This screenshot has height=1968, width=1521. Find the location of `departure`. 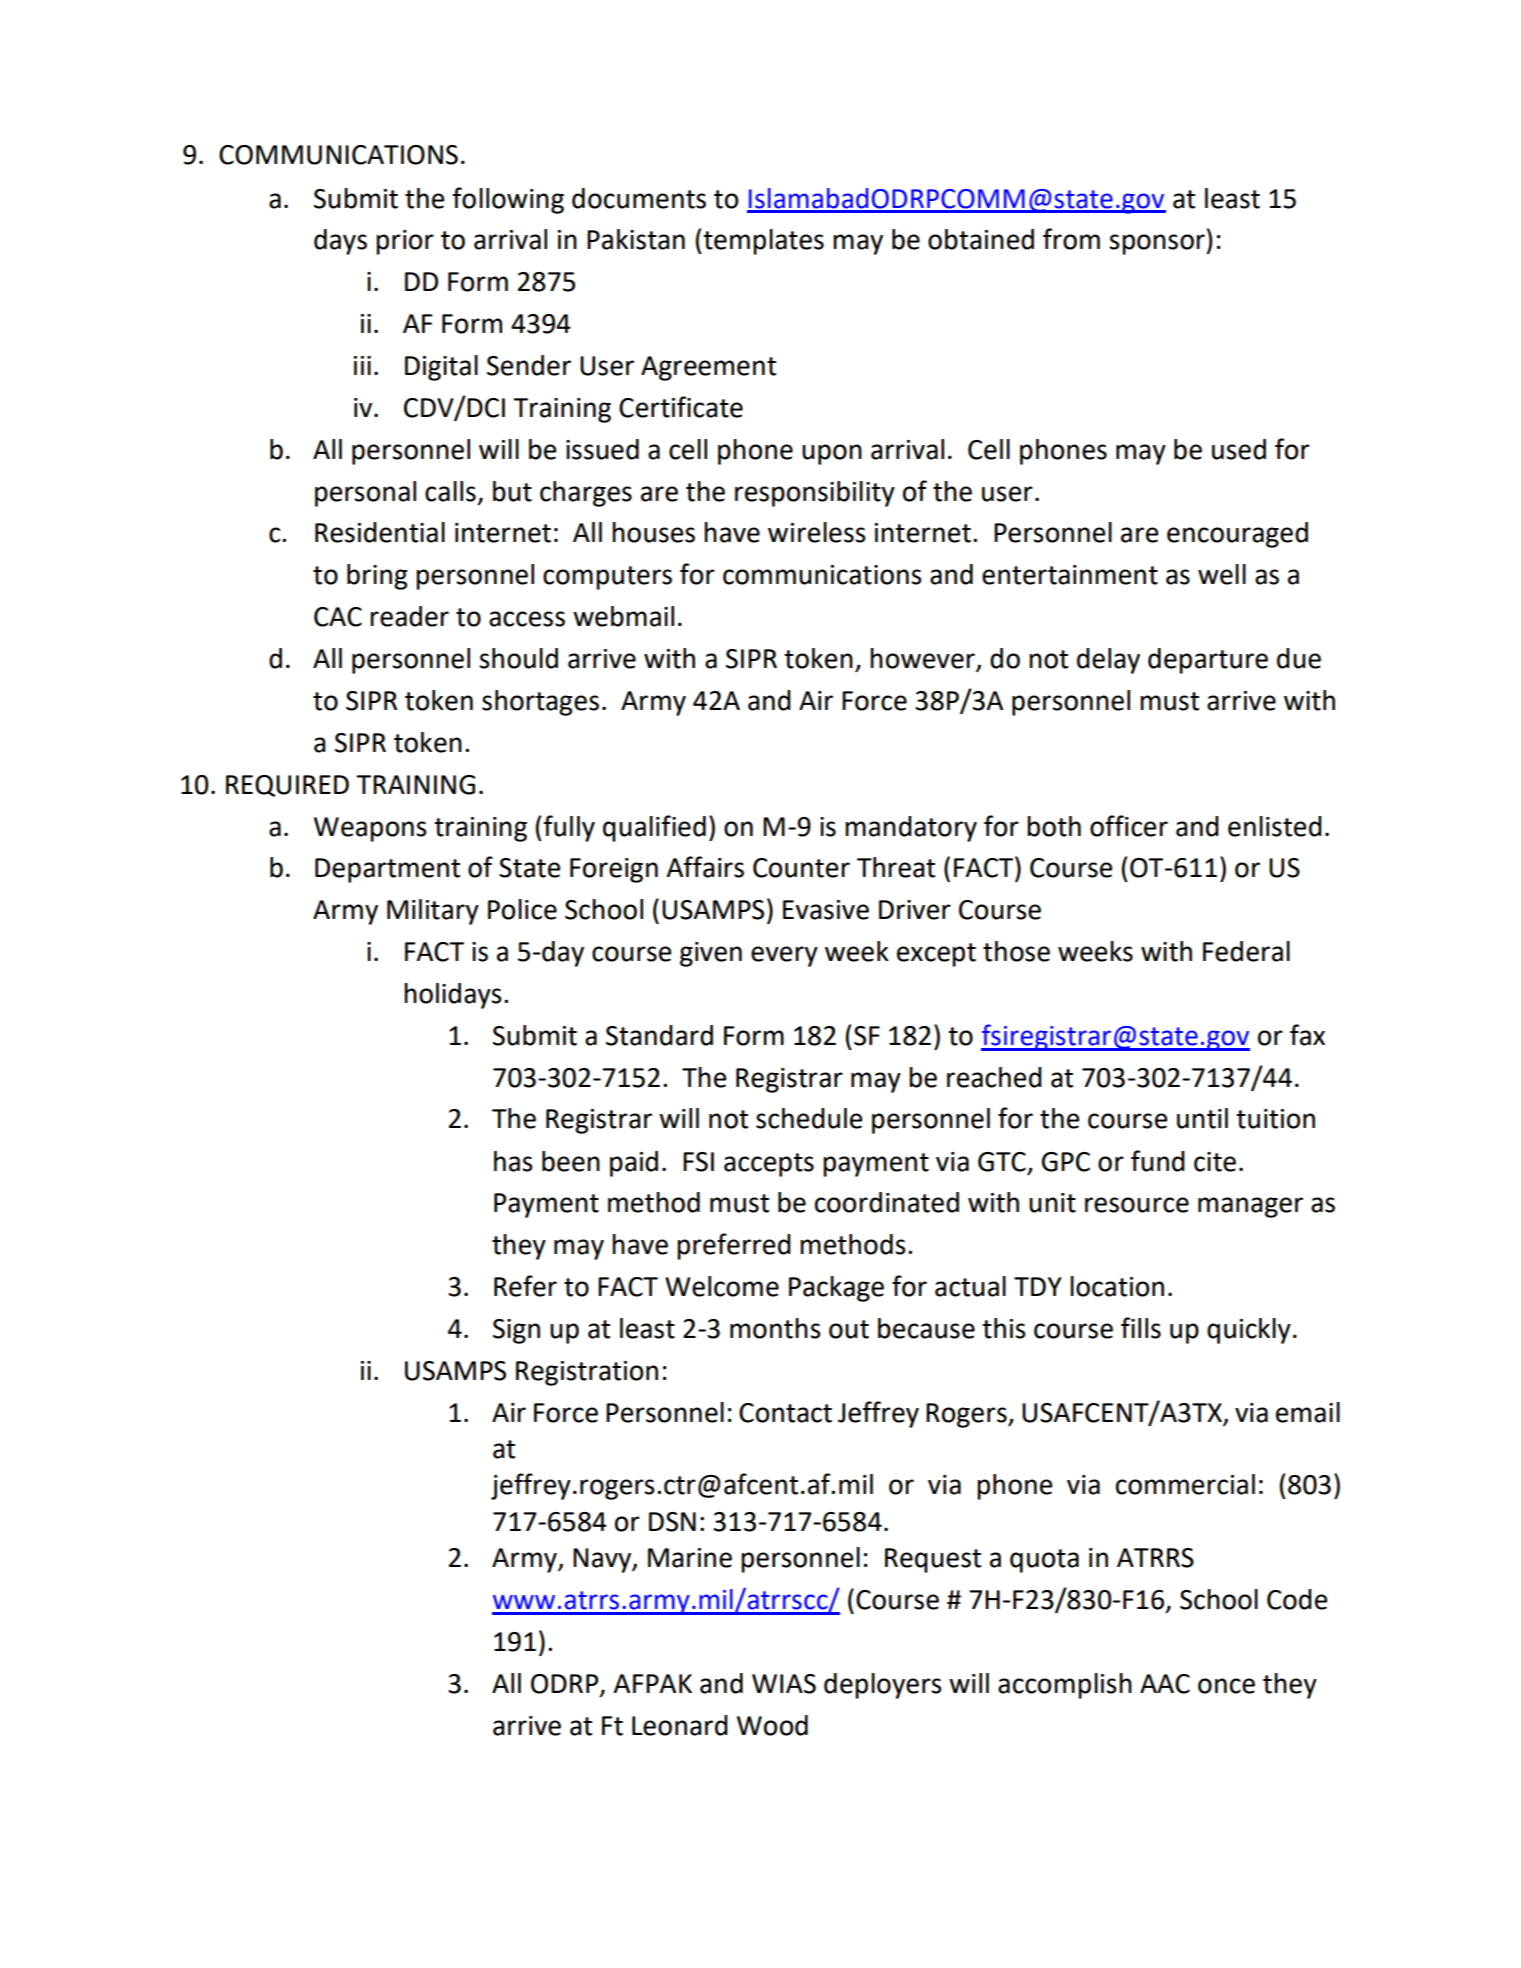

departure is located at coordinates (1208, 661).
